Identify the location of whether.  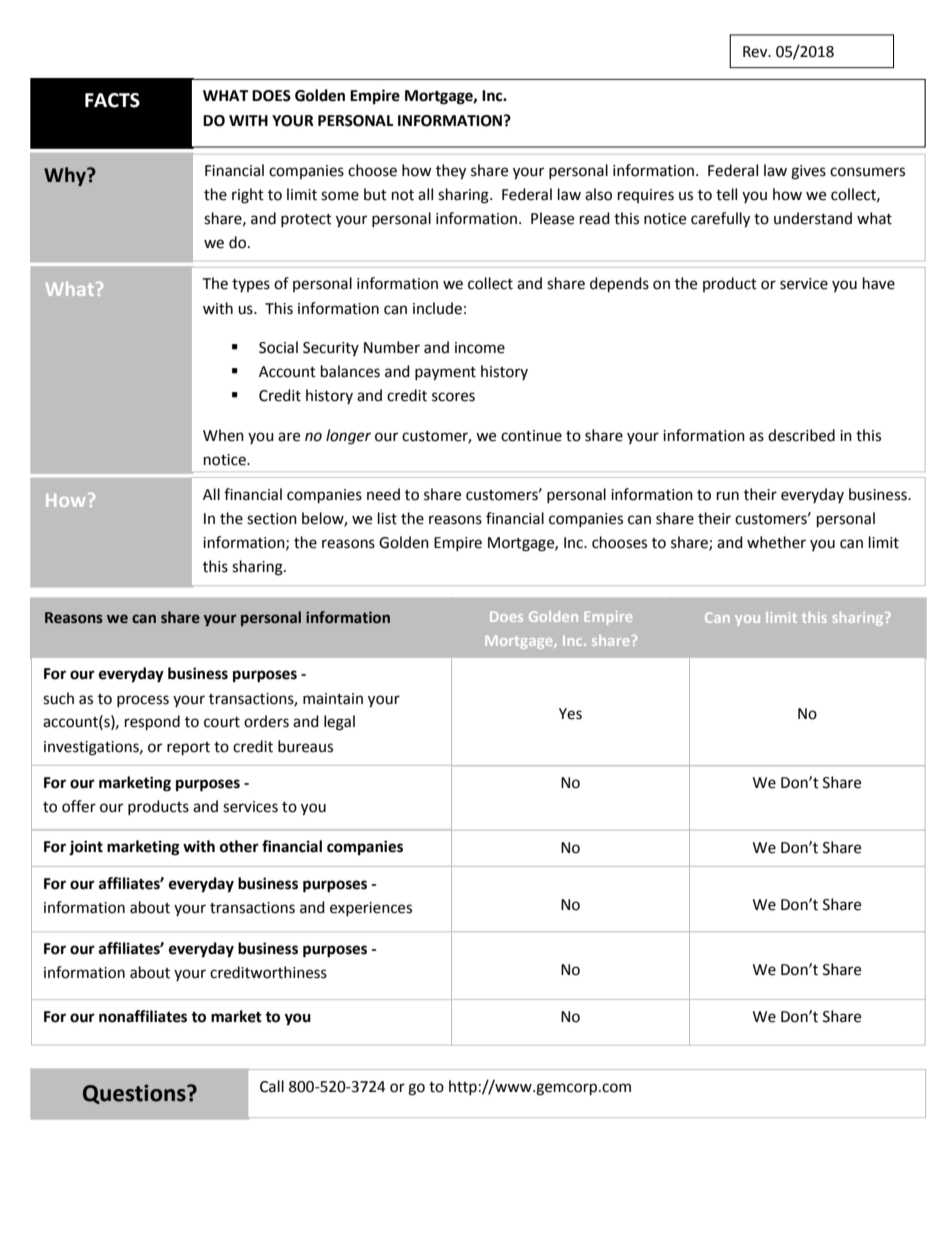
(776, 542).
